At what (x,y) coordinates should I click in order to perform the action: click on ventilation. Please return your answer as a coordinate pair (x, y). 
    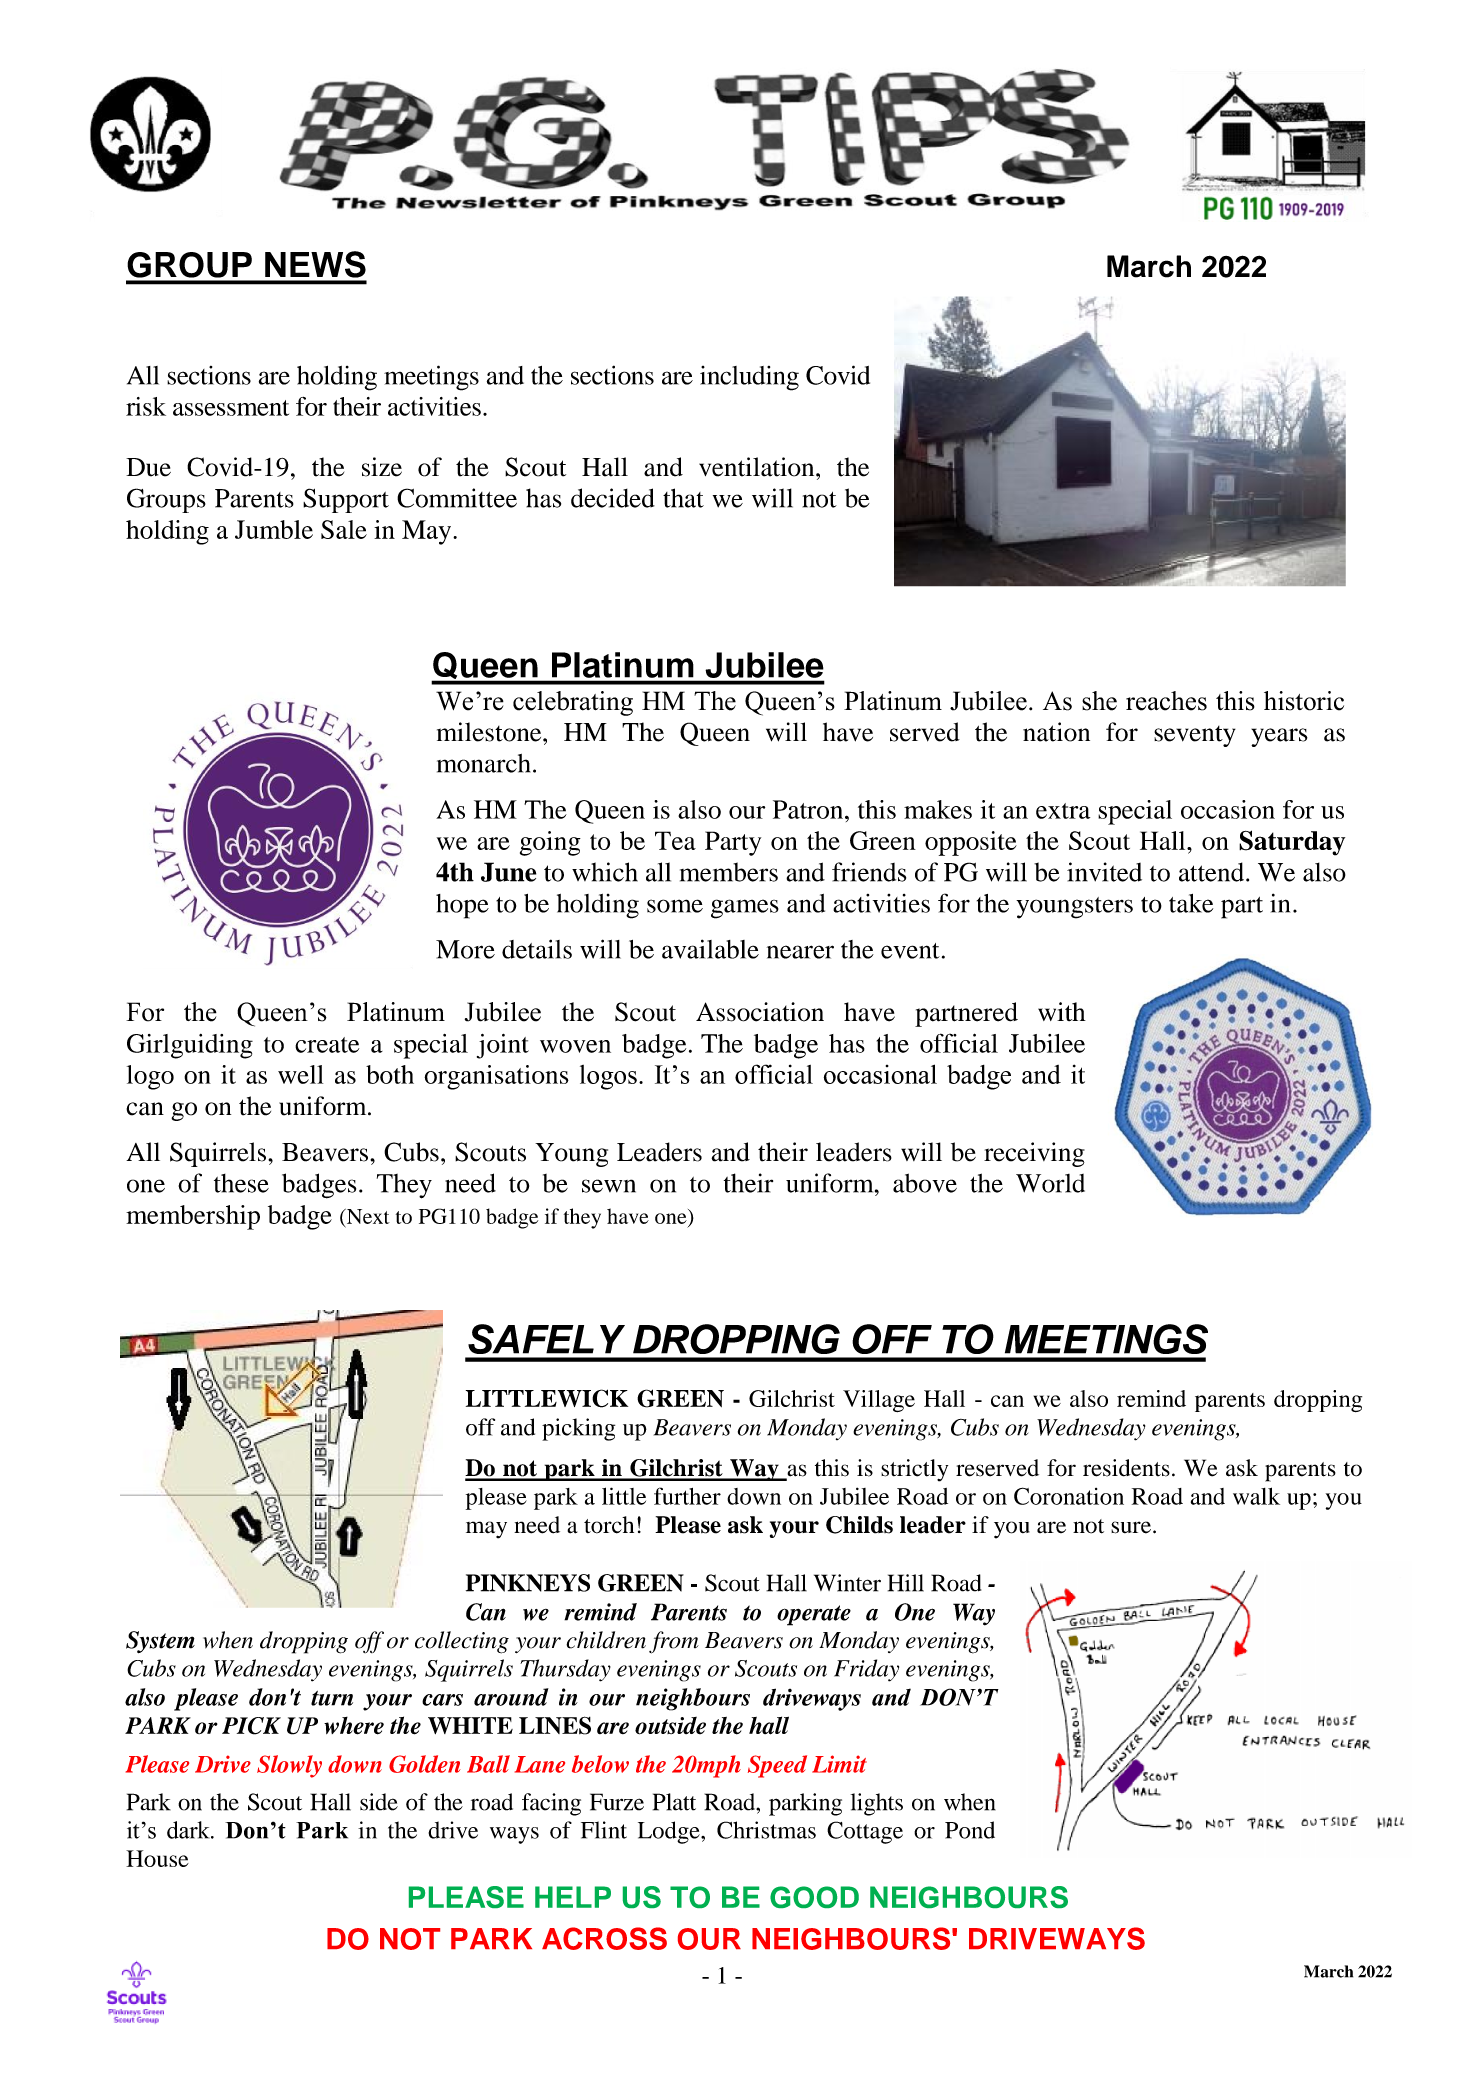
    Looking at the image, I should click on (758, 467).
